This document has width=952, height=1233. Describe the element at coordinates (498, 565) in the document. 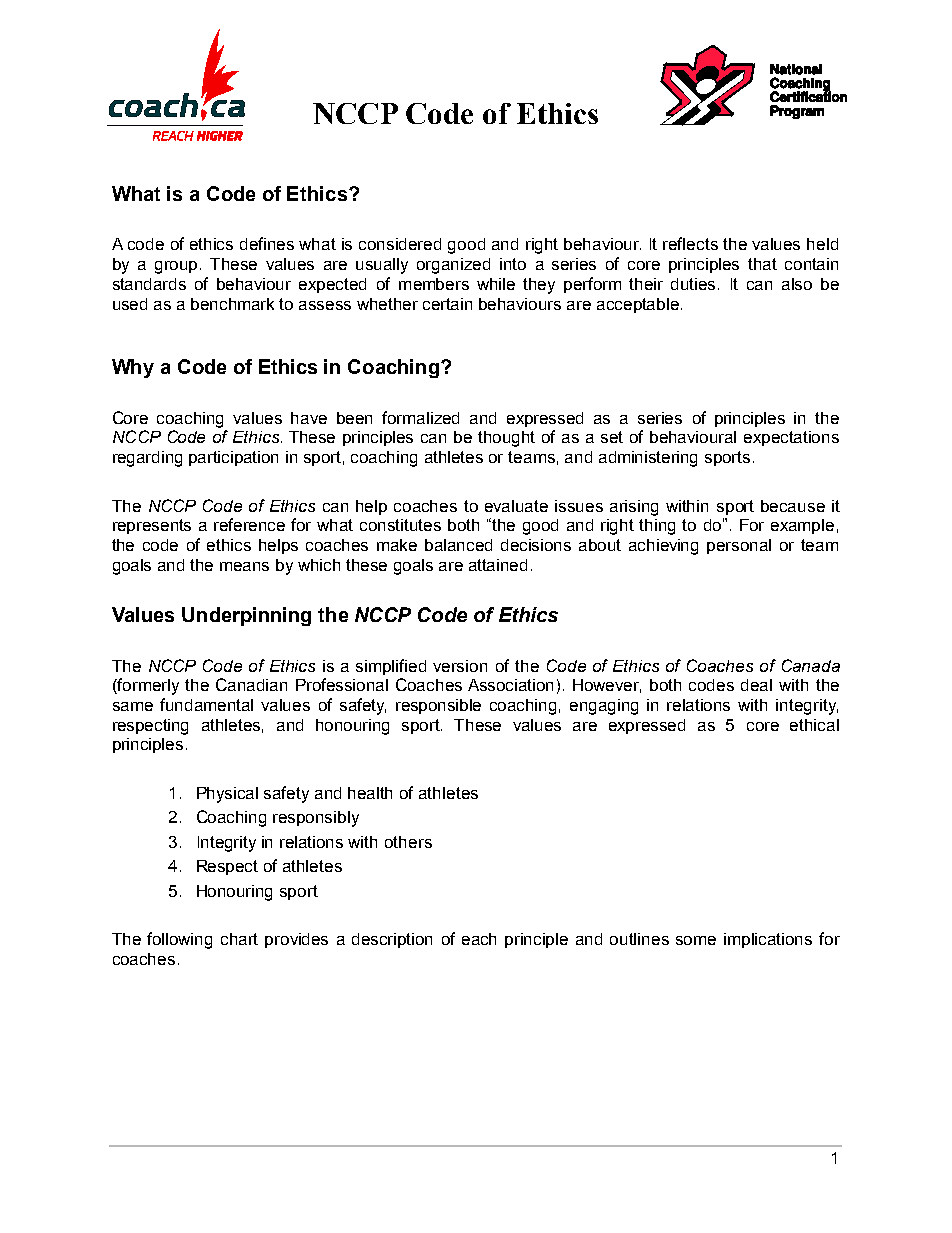

I see `attained` at that location.
